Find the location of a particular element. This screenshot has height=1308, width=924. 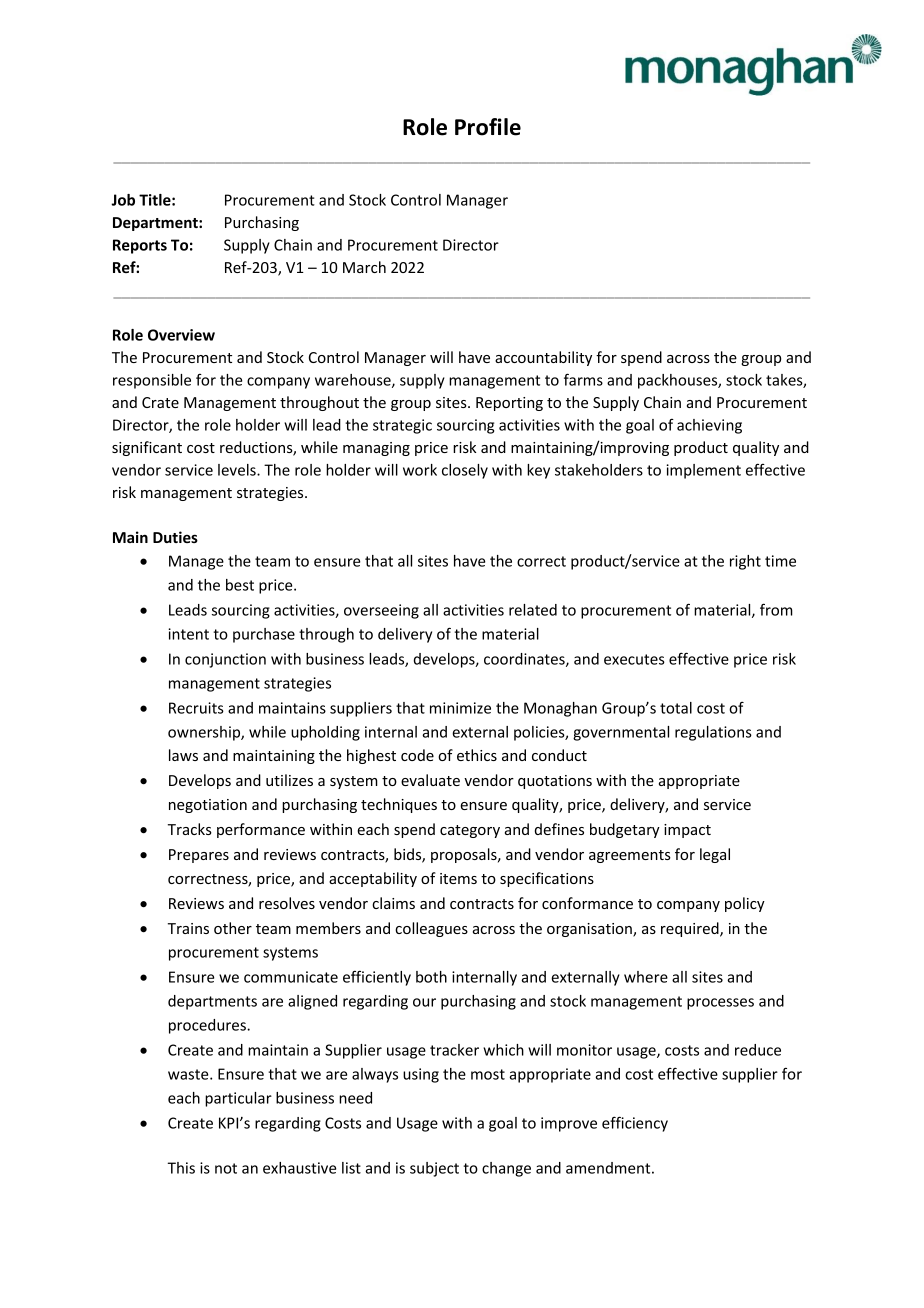

implement is located at coordinates (703, 471).
